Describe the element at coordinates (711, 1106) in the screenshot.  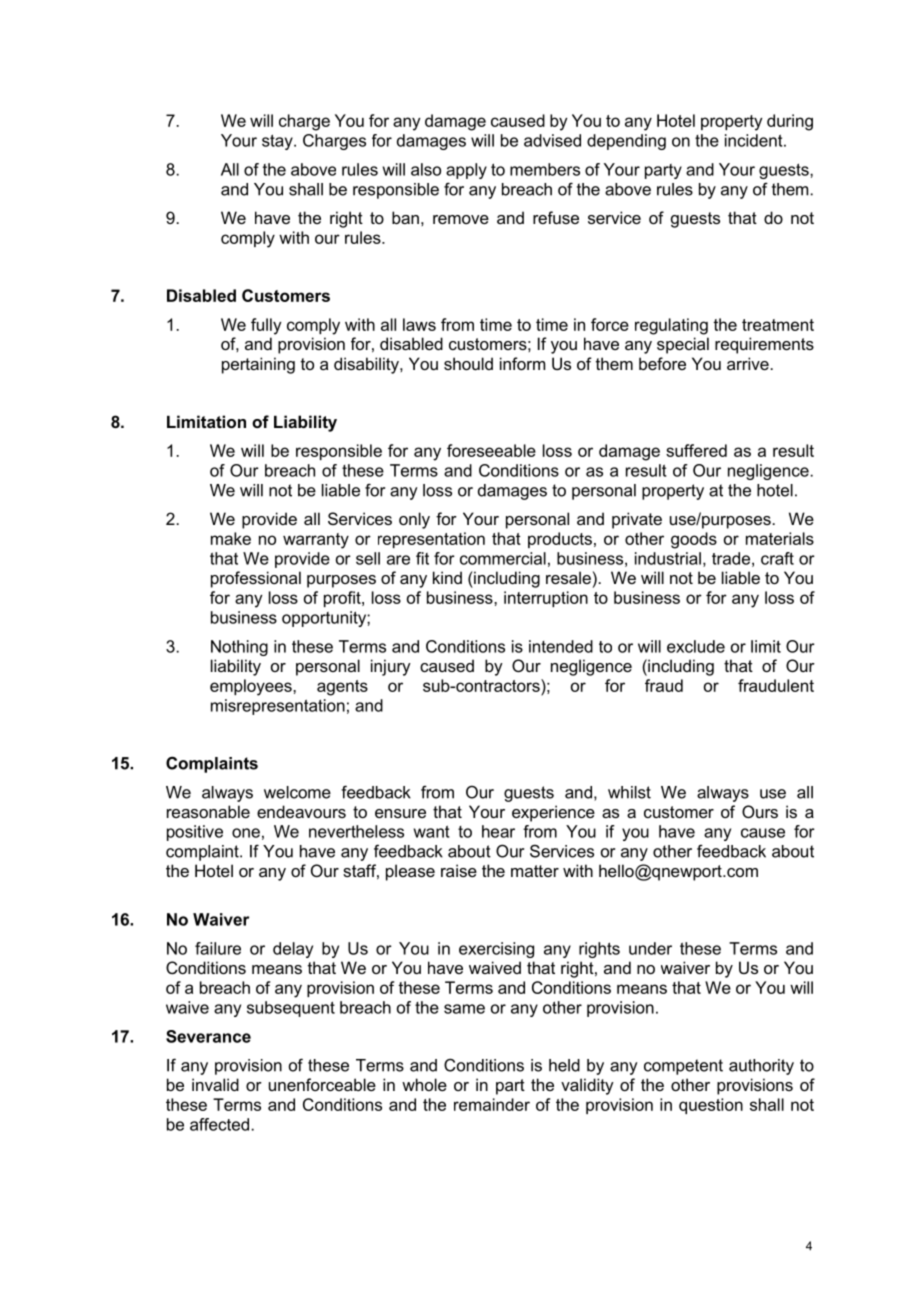
I see `question` at that location.
